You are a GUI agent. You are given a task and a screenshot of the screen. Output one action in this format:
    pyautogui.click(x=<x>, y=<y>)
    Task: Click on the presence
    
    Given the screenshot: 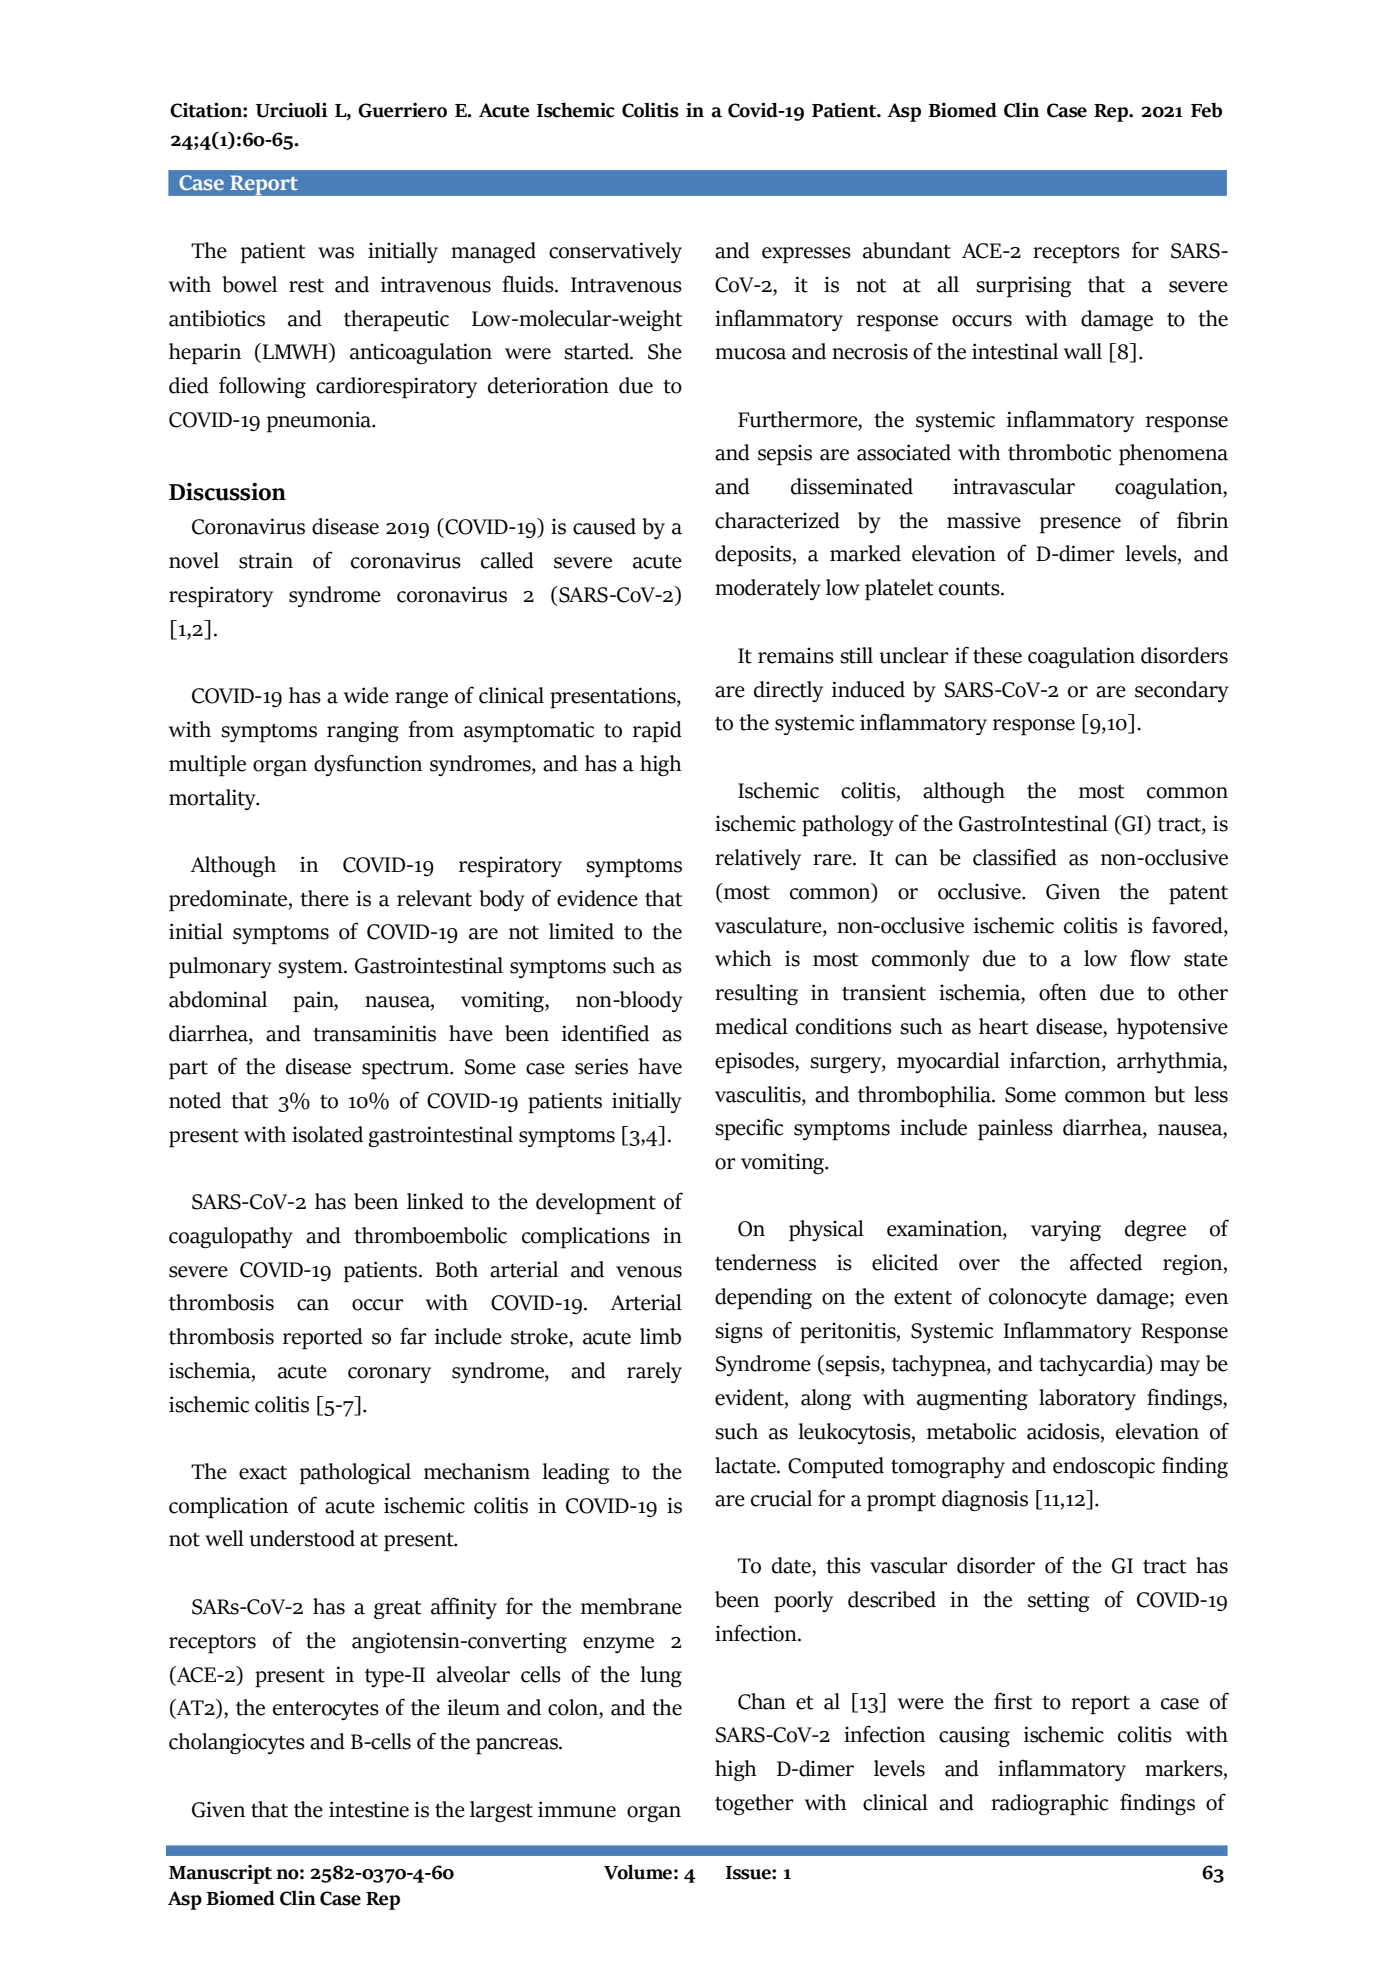 What is the action you would take?
    pyautogui.click(x=1080, y=525)
